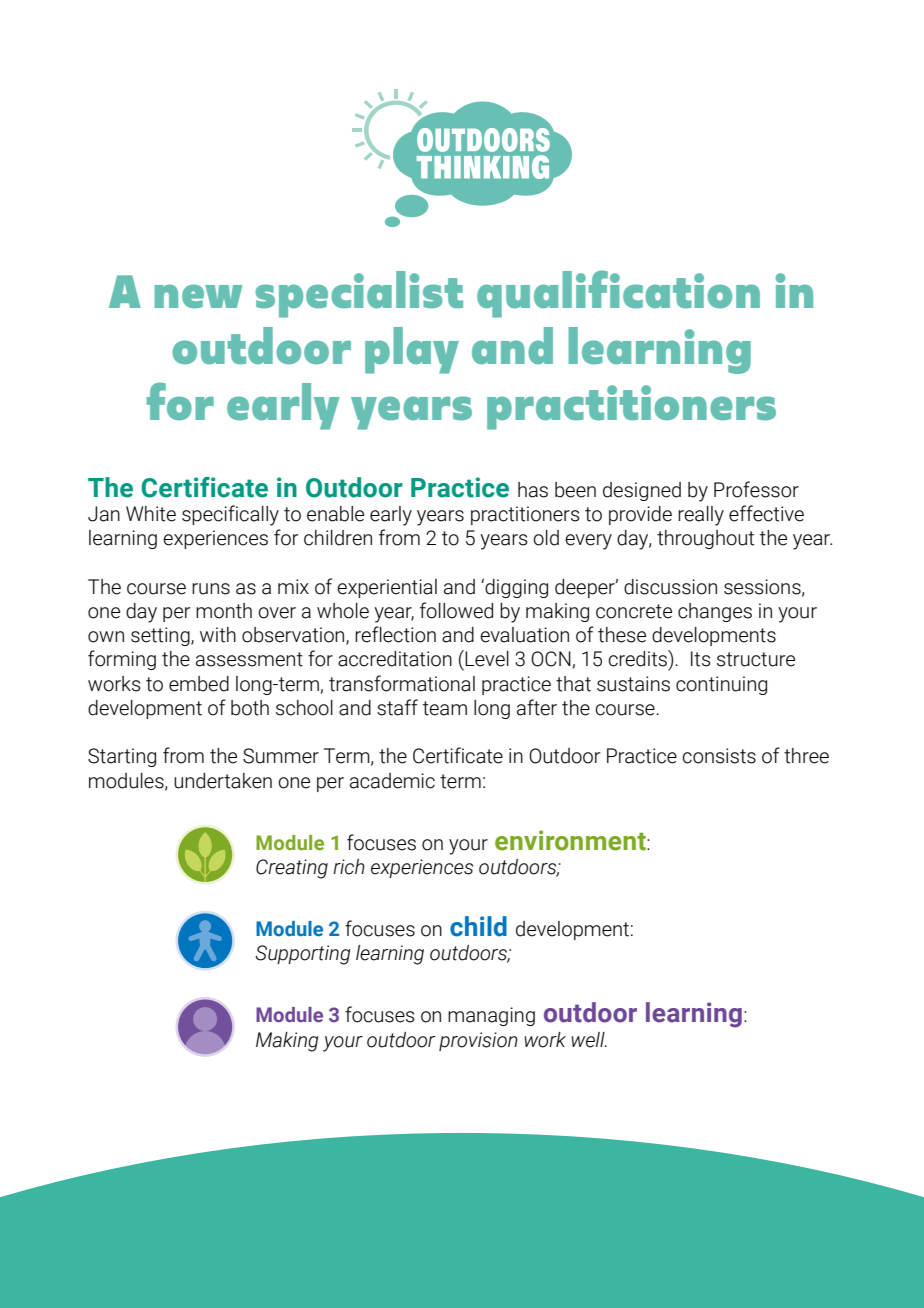 The image size is (924, 1308). I want to click on new, so click(198, 296).
